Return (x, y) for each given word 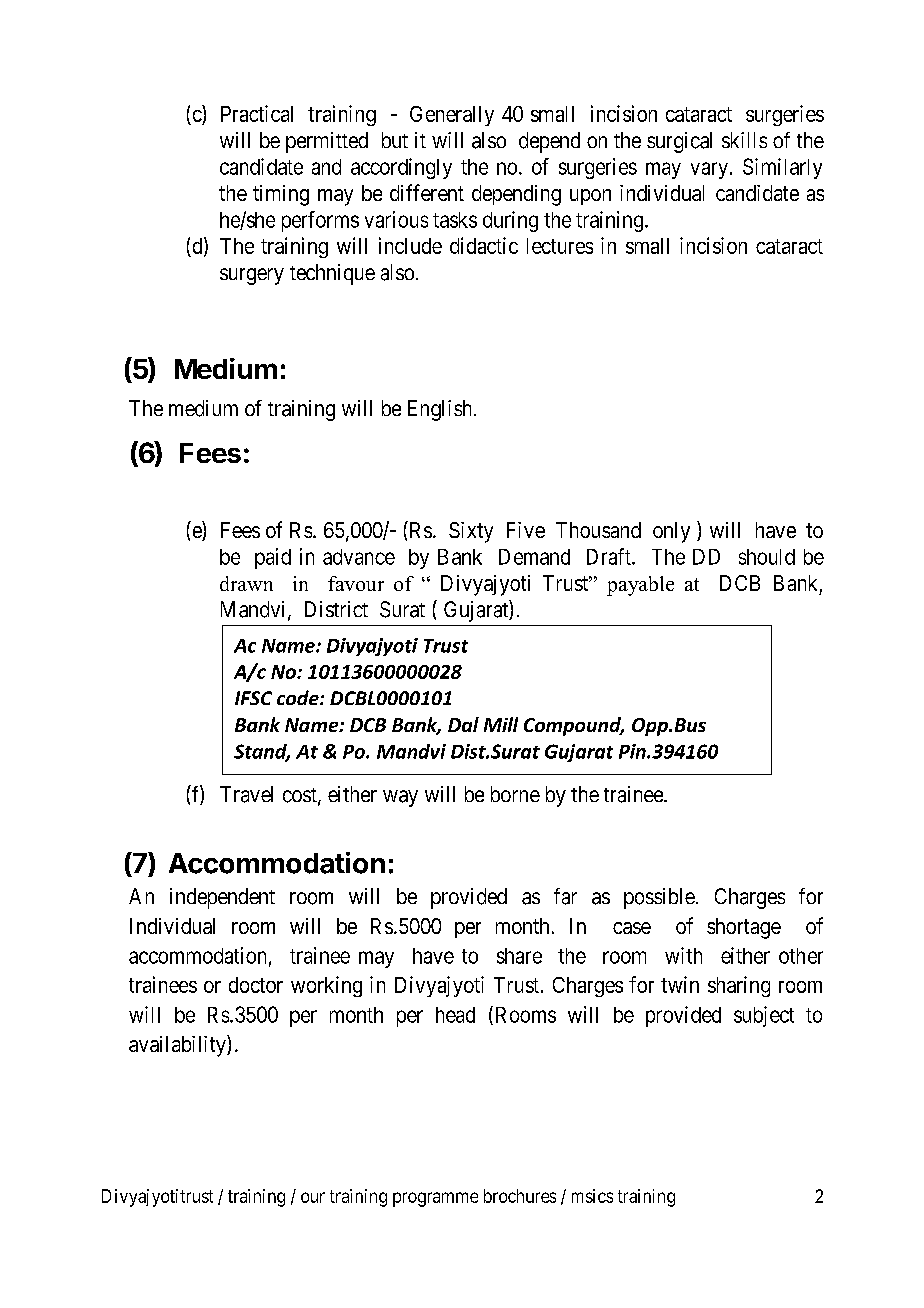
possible (659, 898)
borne (515, 794)
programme (435, 1199)
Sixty (471, 532)
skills (744, 140)
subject (764, 1016)
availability (178, 1046)
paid (273, 558)
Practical (257, 113)
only (671, 532)
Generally (452, 116)
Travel (246, 794)
